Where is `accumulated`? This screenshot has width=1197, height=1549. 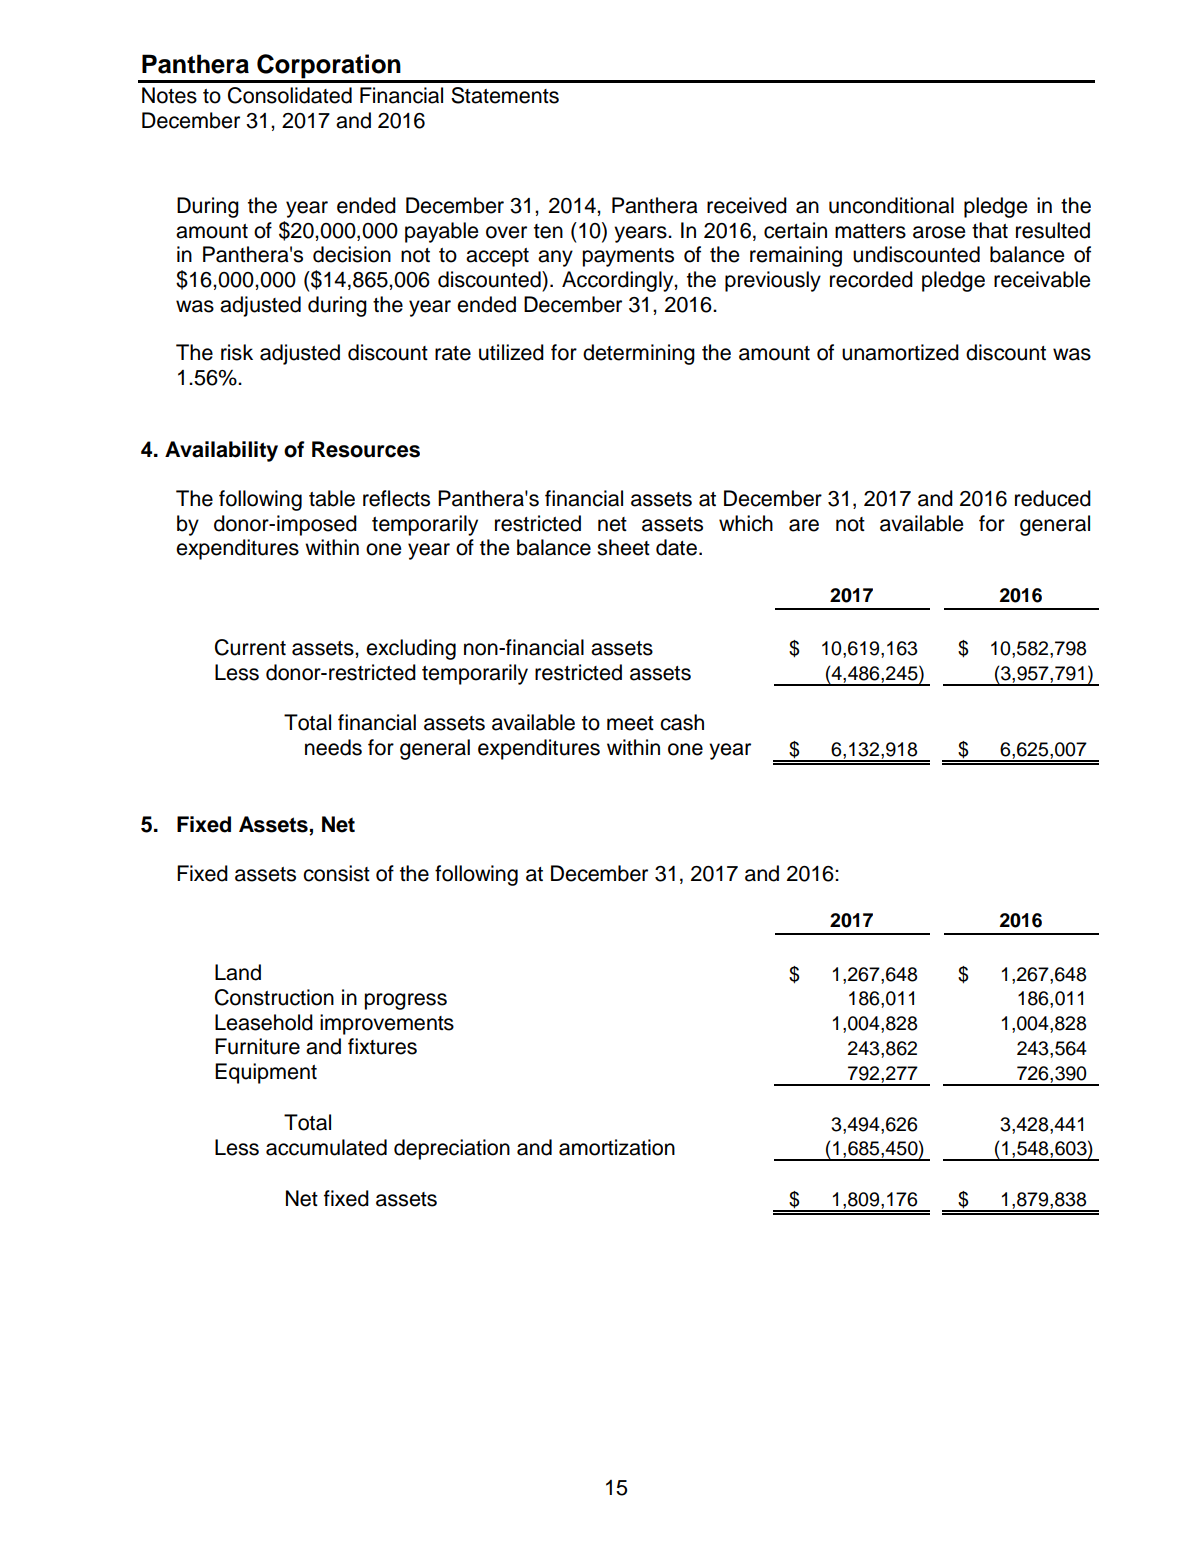
accumulated is located at coordinates (326, 1147).
